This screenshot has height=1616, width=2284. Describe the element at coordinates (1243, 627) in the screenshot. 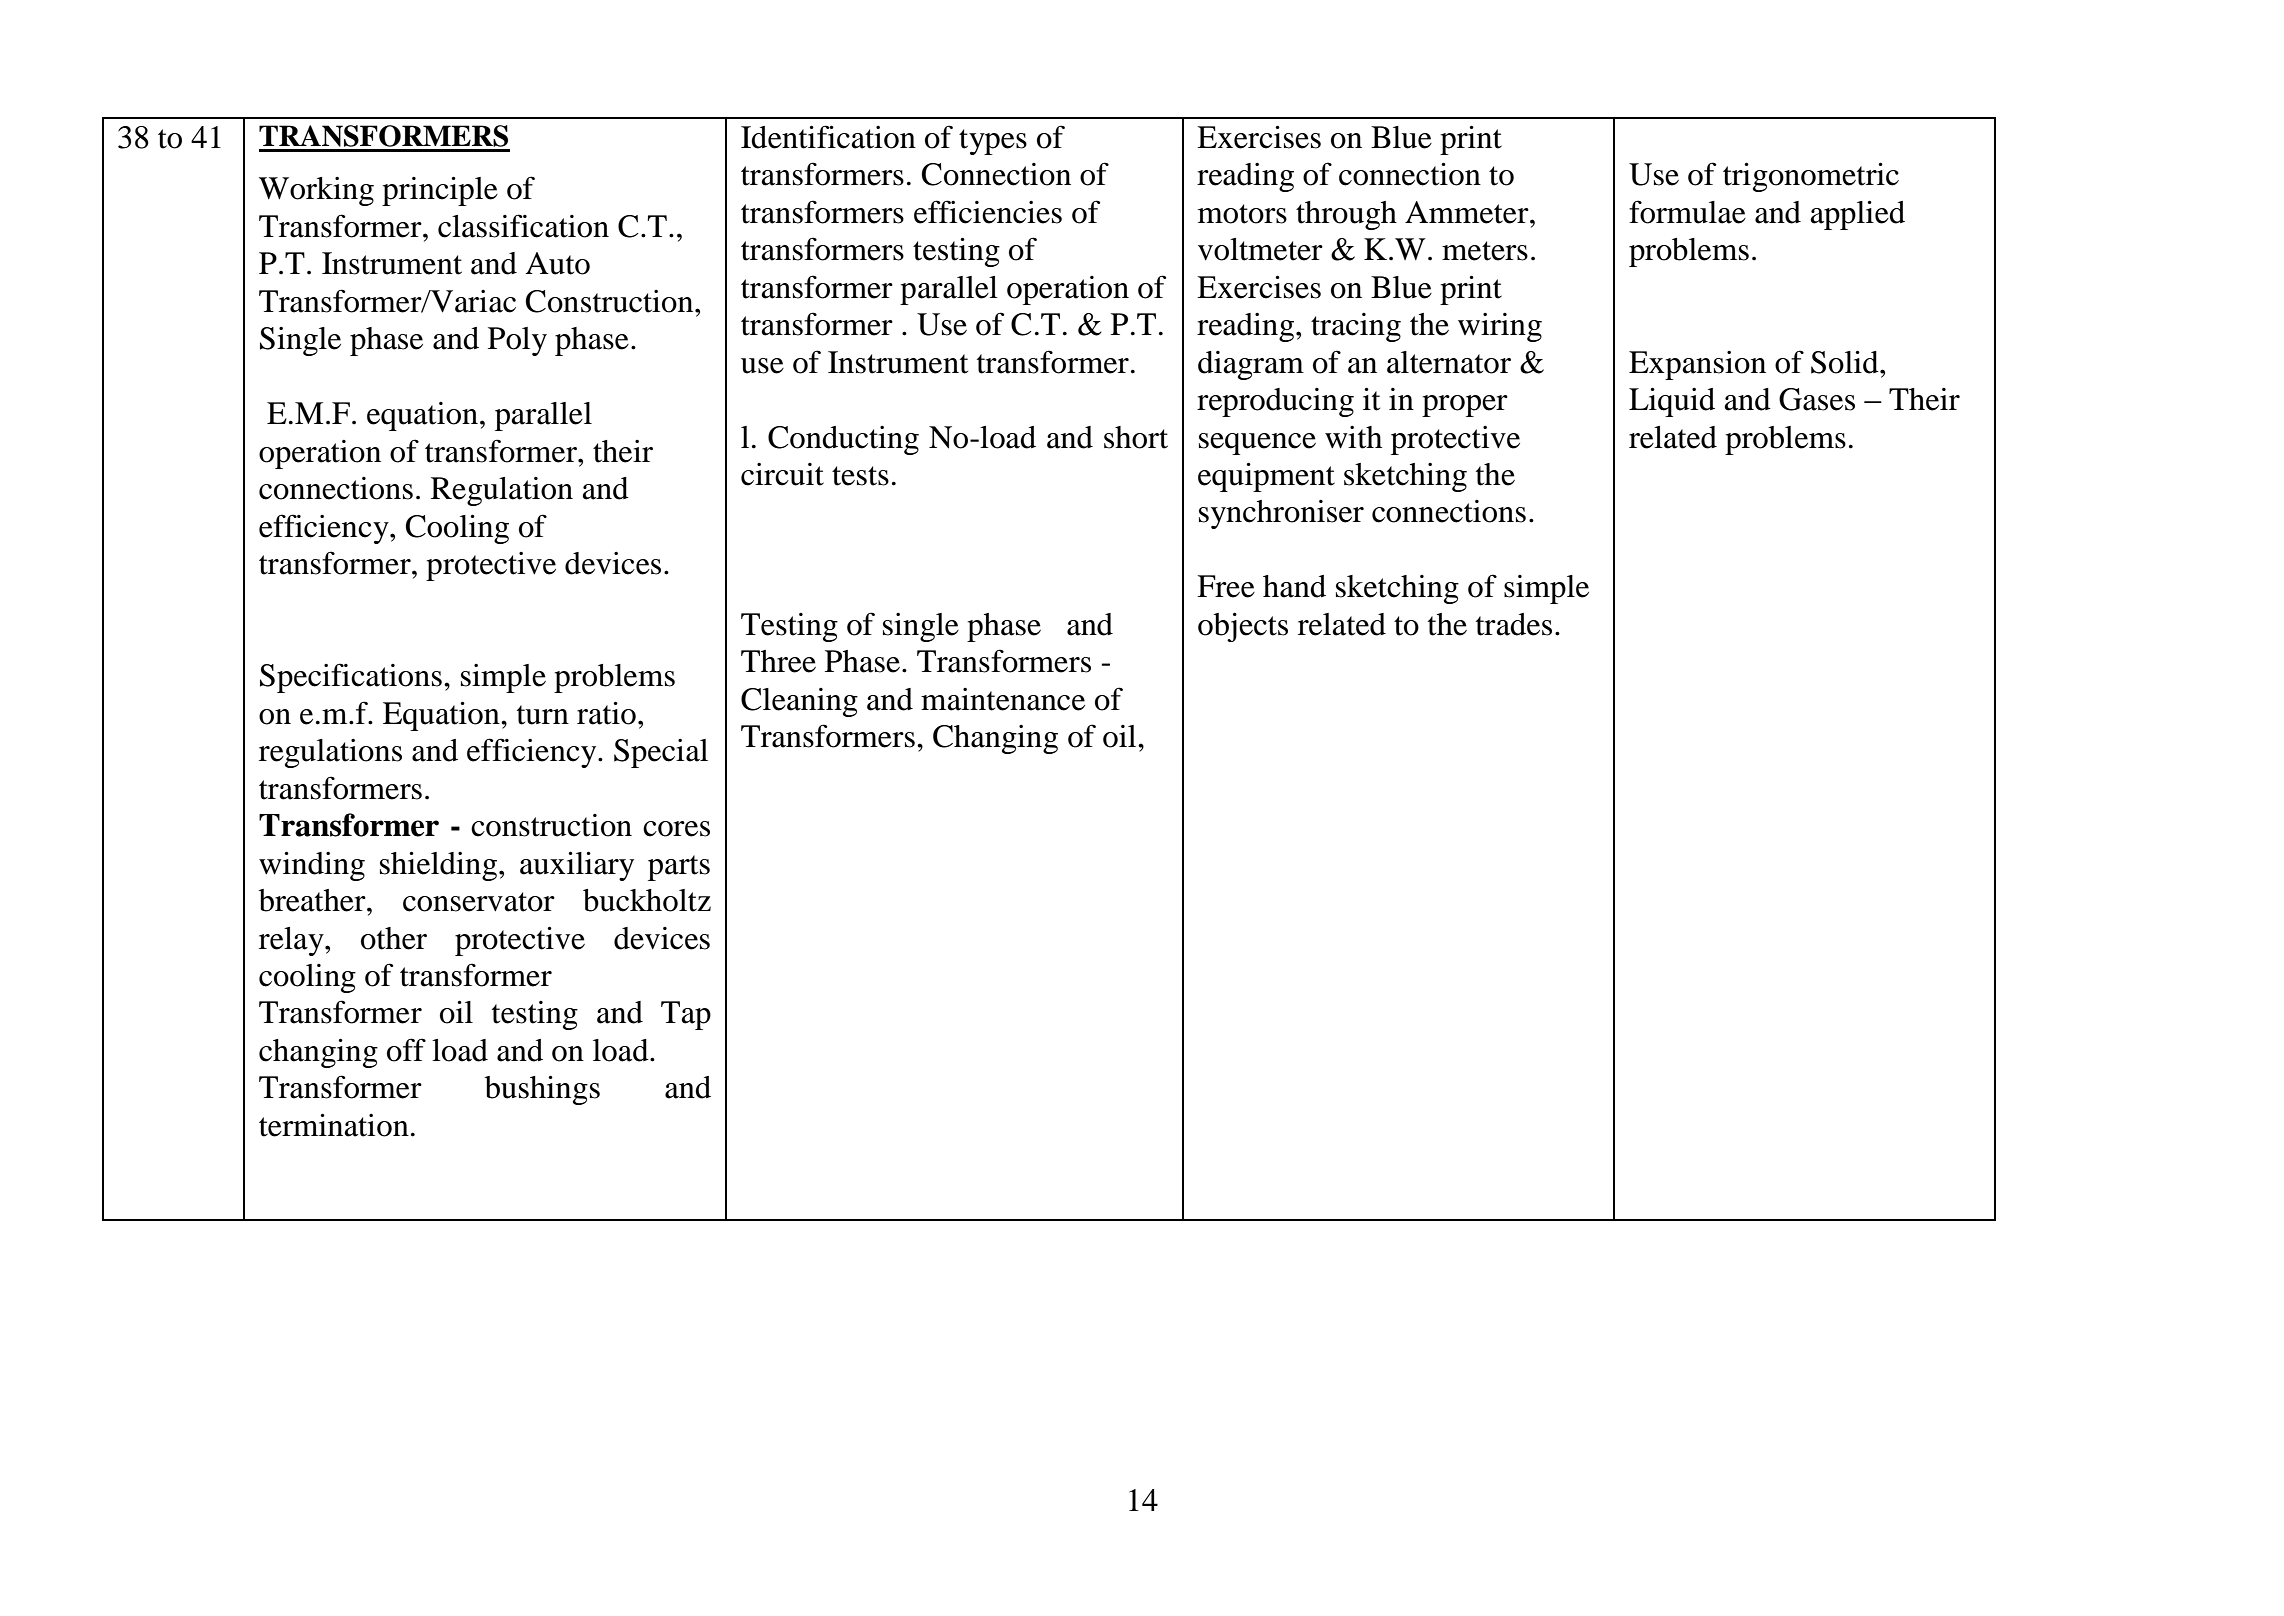

I see `objects` at that location.
